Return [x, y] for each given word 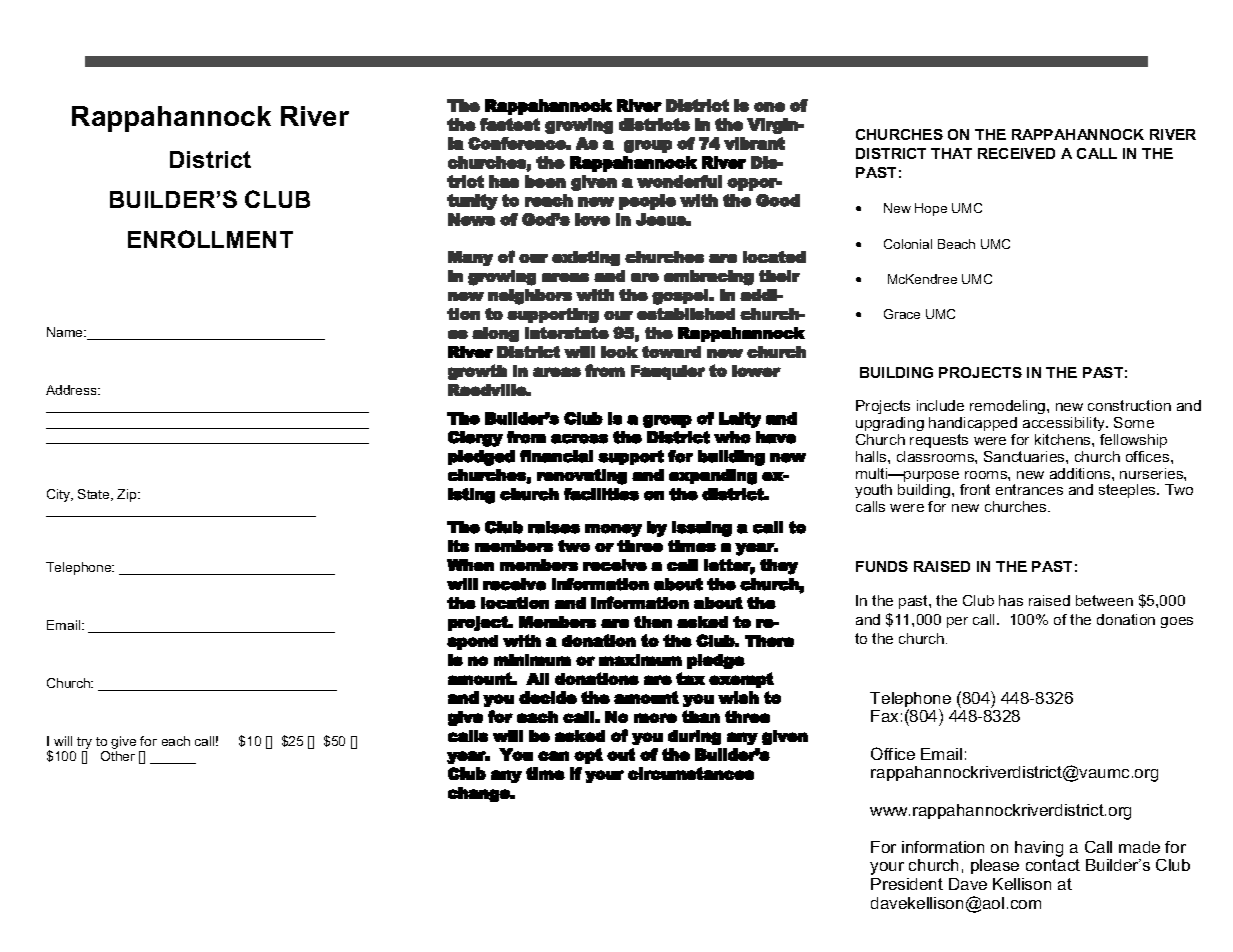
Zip [128, 495]
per [957, 622]
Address [72, 390]
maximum [640, 660]
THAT [951, 153]
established [686, 314]
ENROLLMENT [210, 239]
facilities [601, 494]
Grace [902, 314]
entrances [1029, 489]
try [84, 744]
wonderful [679, 181]
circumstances [691, 773]
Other [118, 756]
